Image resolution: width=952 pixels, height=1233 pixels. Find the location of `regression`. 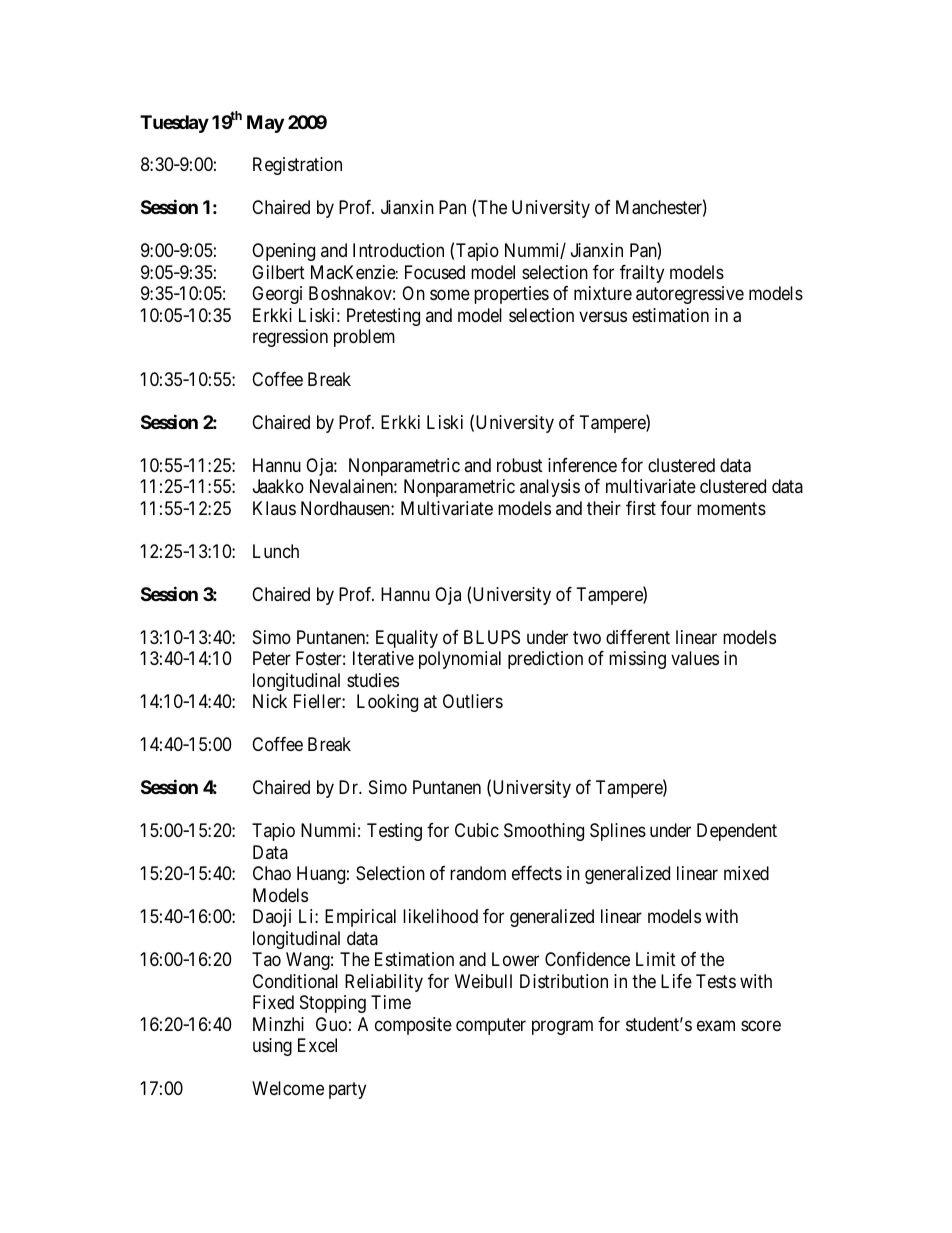

regression is located at coordinates (290, 338).
